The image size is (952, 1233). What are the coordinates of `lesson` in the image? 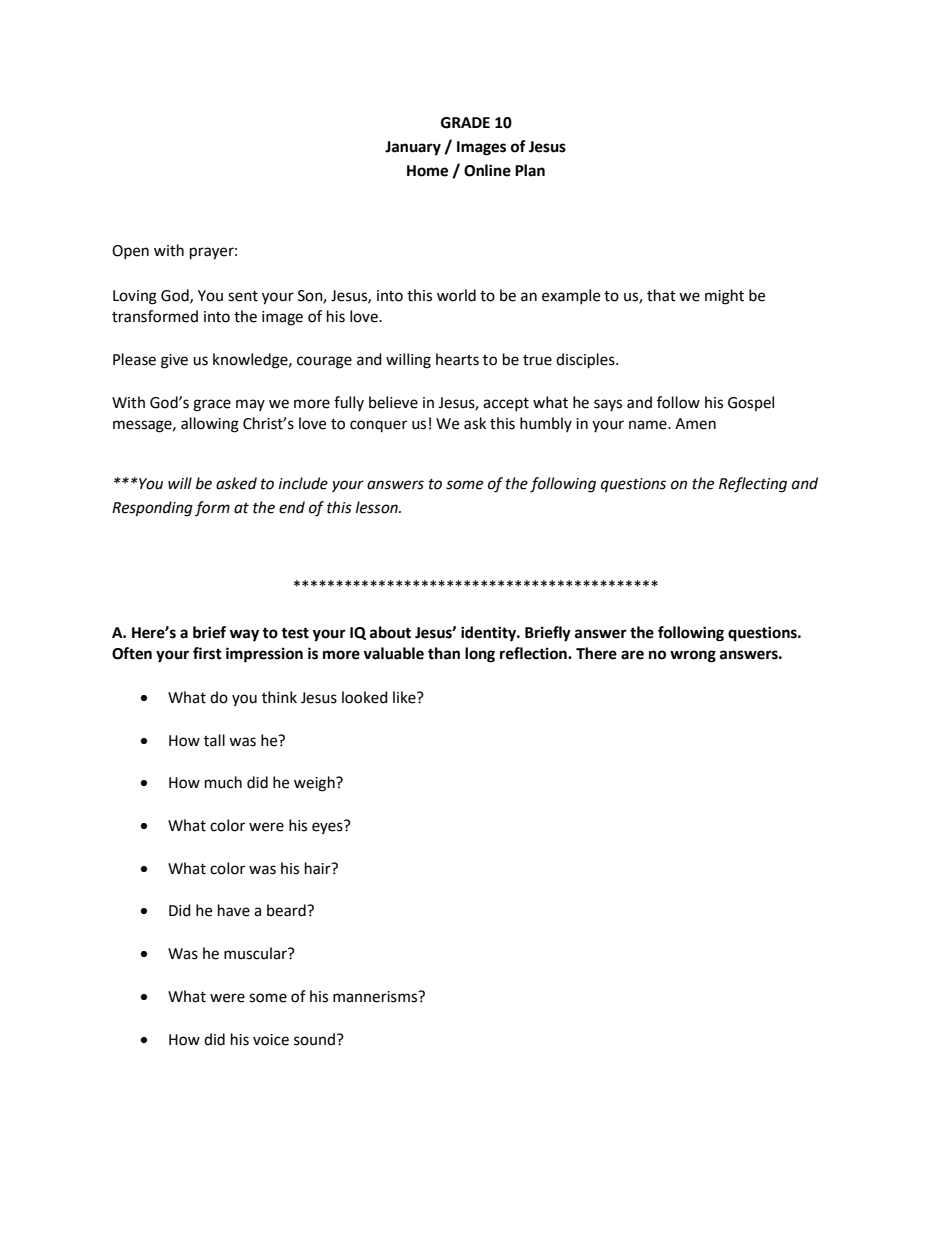 It's located at (378, 507).
